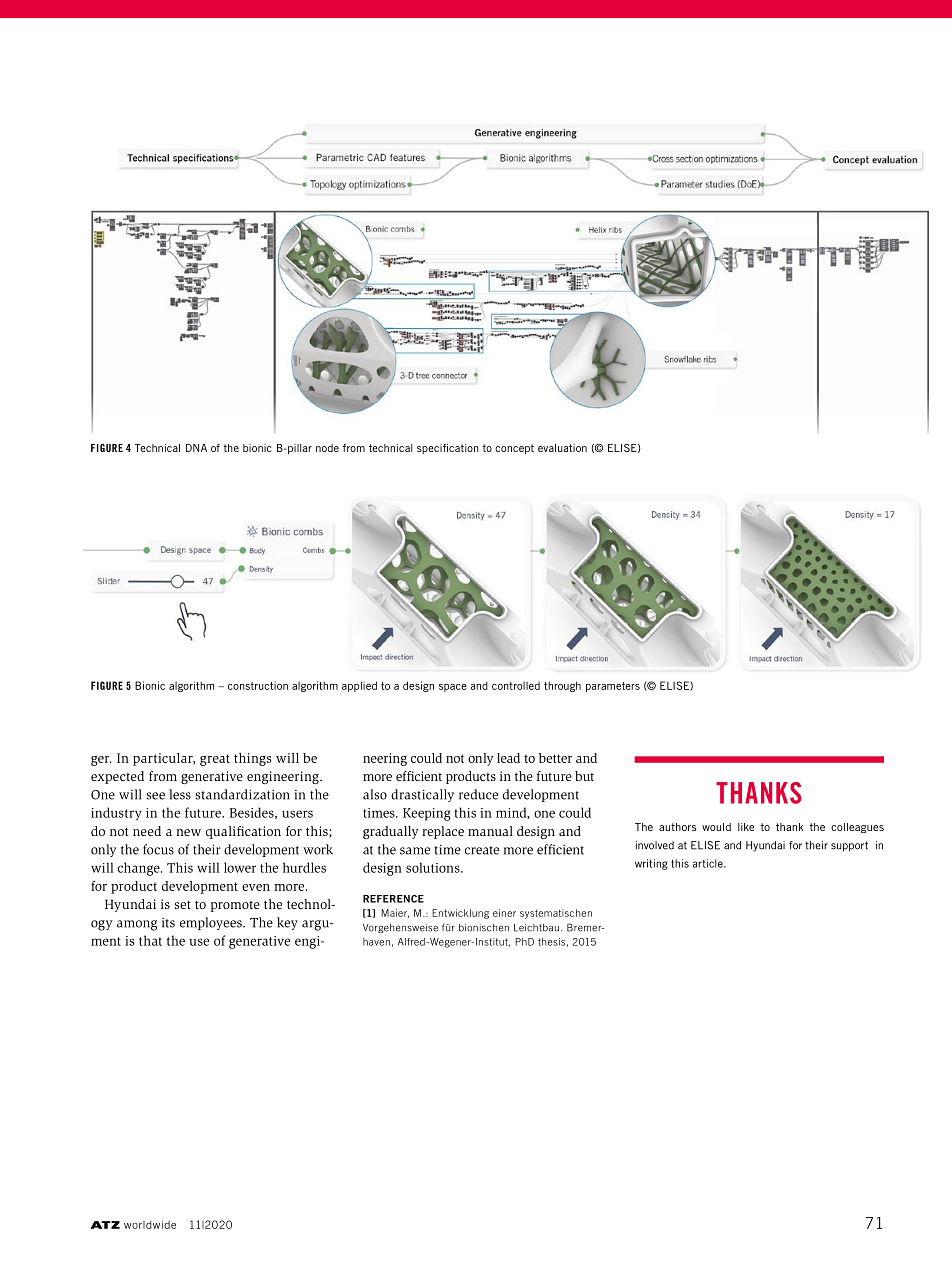 The width and height of the page is (952, 1265). I want to click on DNA, so click(196, 448).
